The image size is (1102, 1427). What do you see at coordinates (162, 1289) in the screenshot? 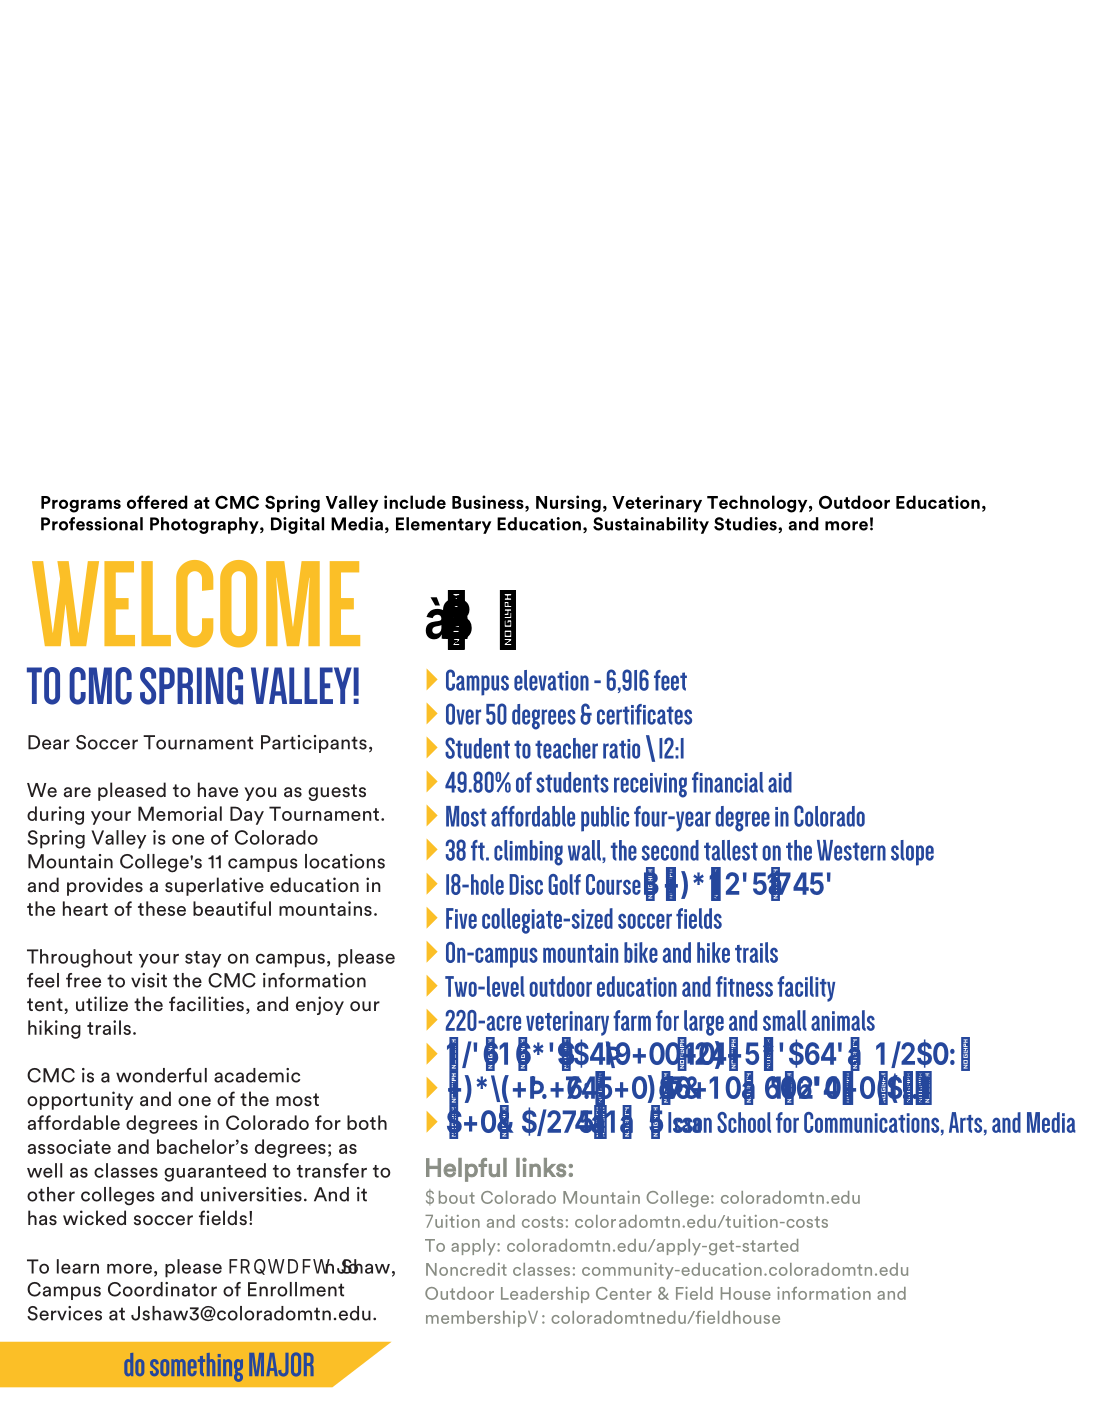
I see `Coordinator` at bounding box center [162, 1289].
